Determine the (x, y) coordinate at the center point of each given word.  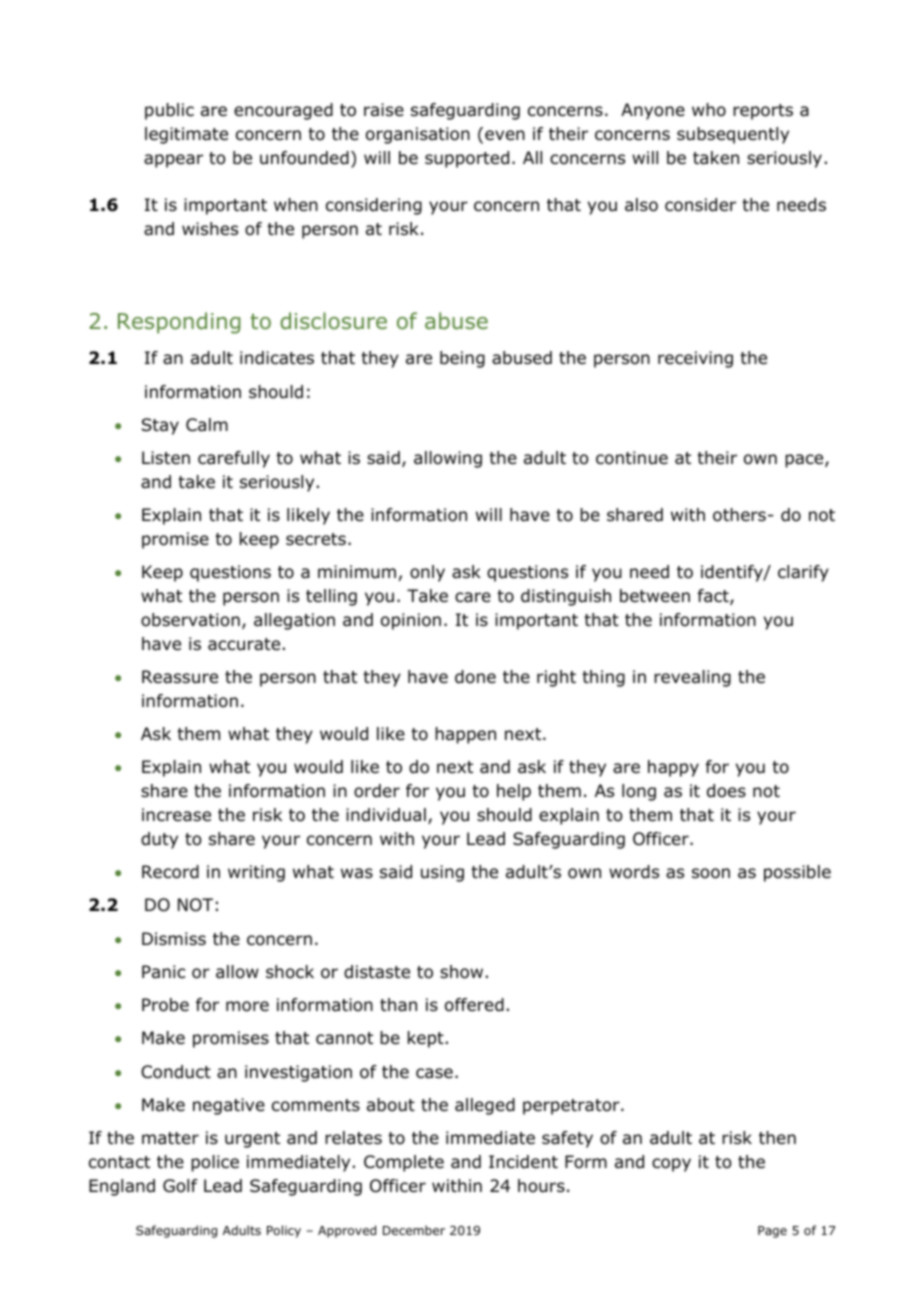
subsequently (733, 135)
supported (467, 159)
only (427, 573)
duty (159, 840)
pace (805, 461)
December (414, 1230)
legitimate (186, 135)
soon (711, 873)
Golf (180, 1186)
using (442, 873)
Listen (166, 457)
